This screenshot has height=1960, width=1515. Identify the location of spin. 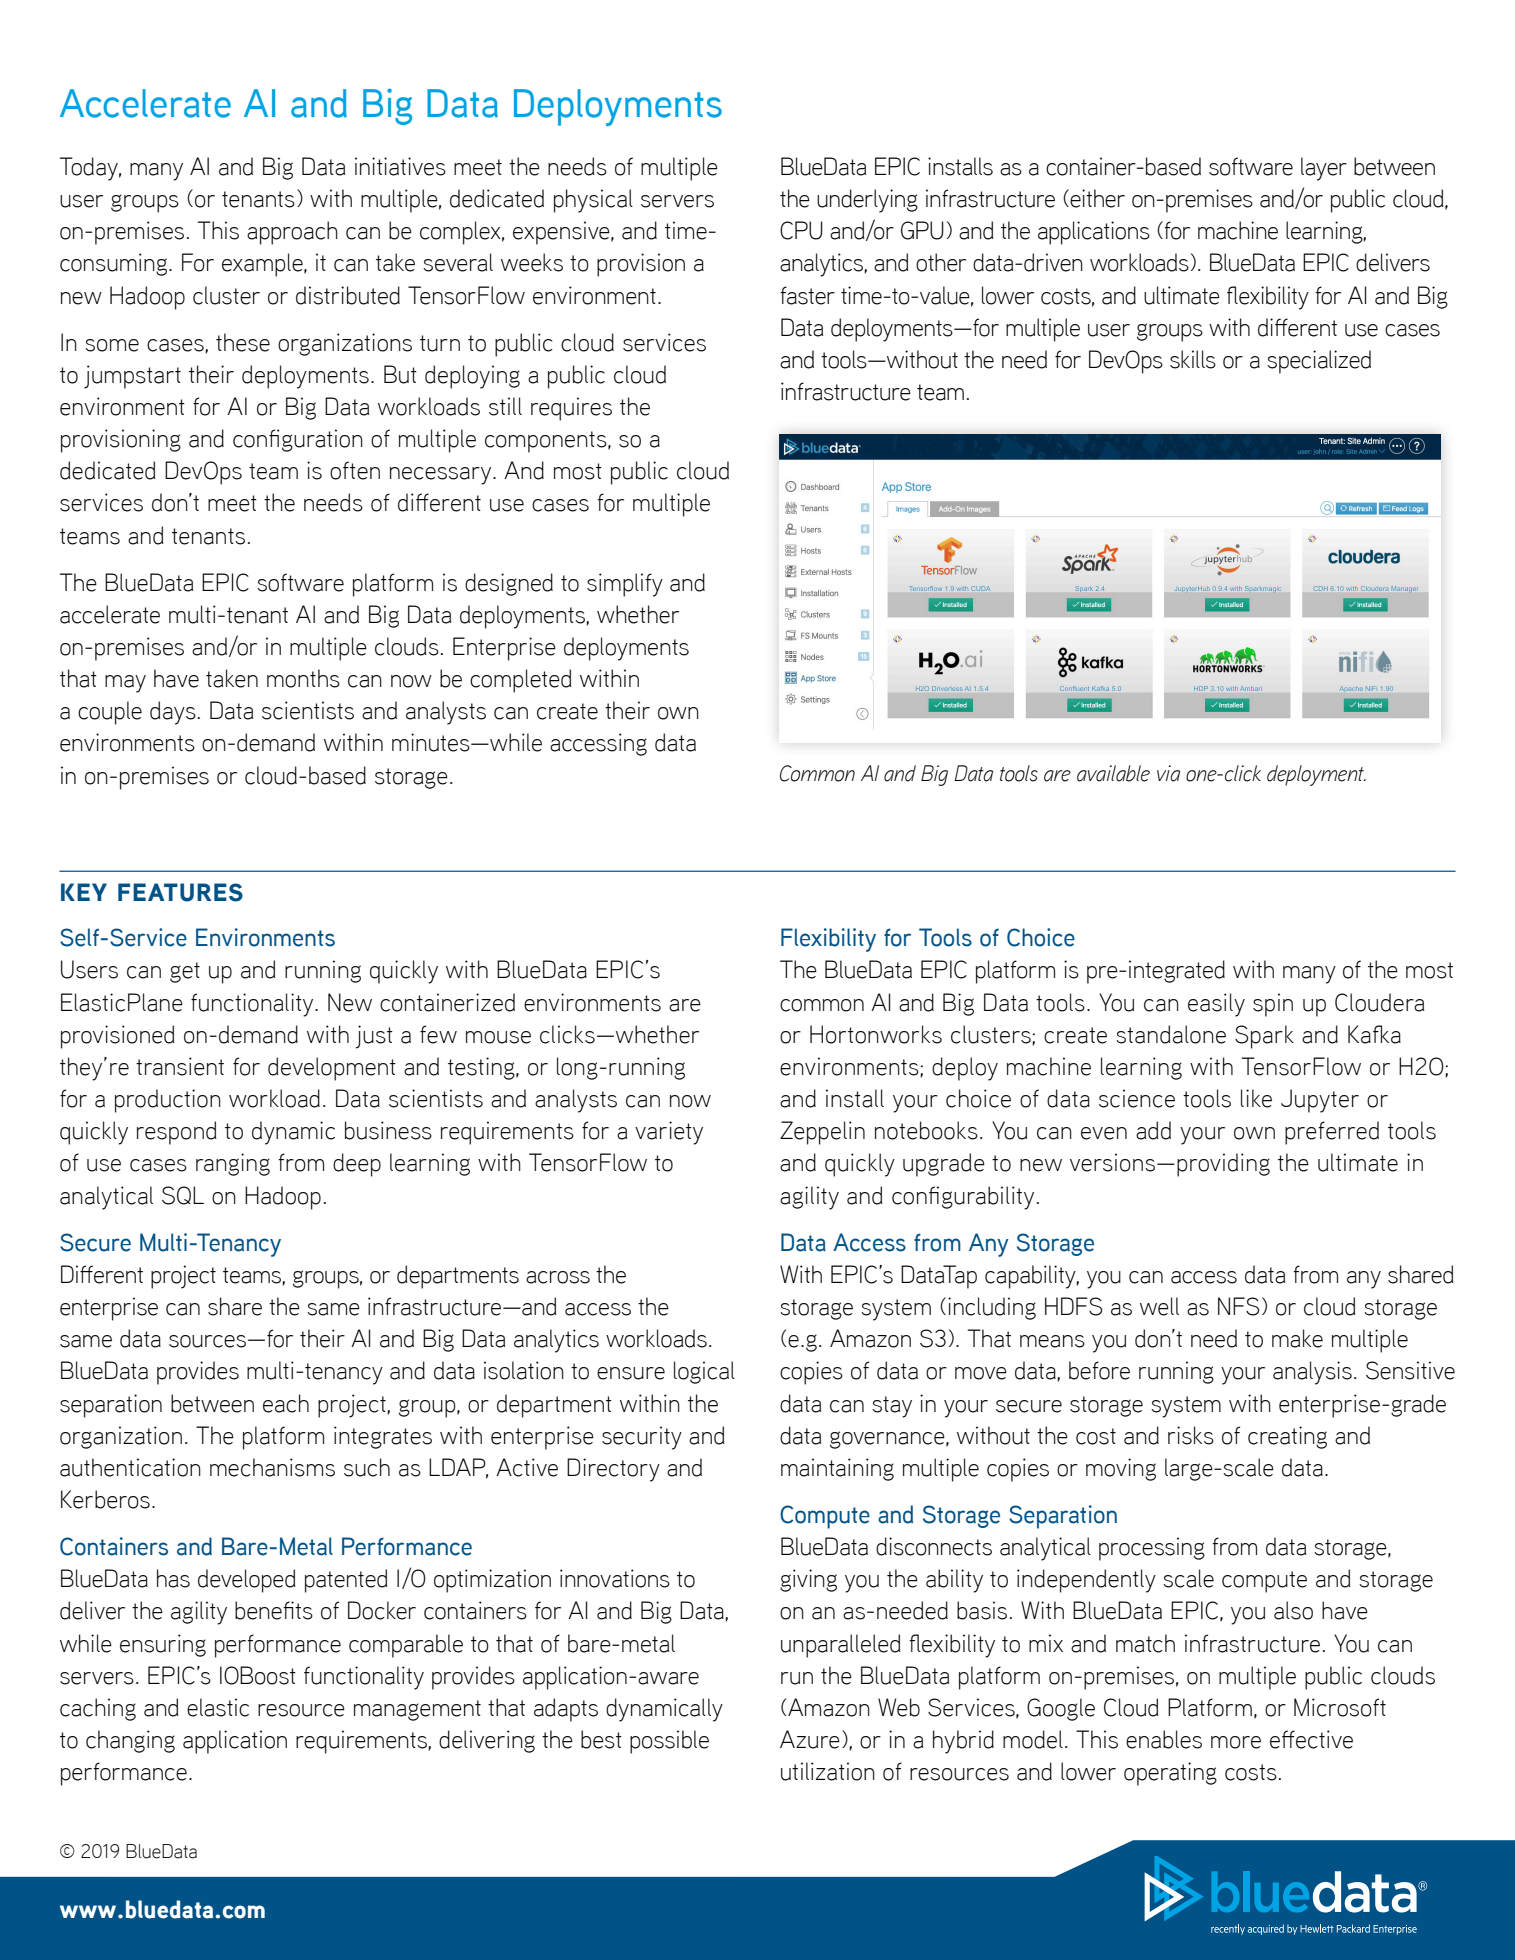
(1273, 1005).
